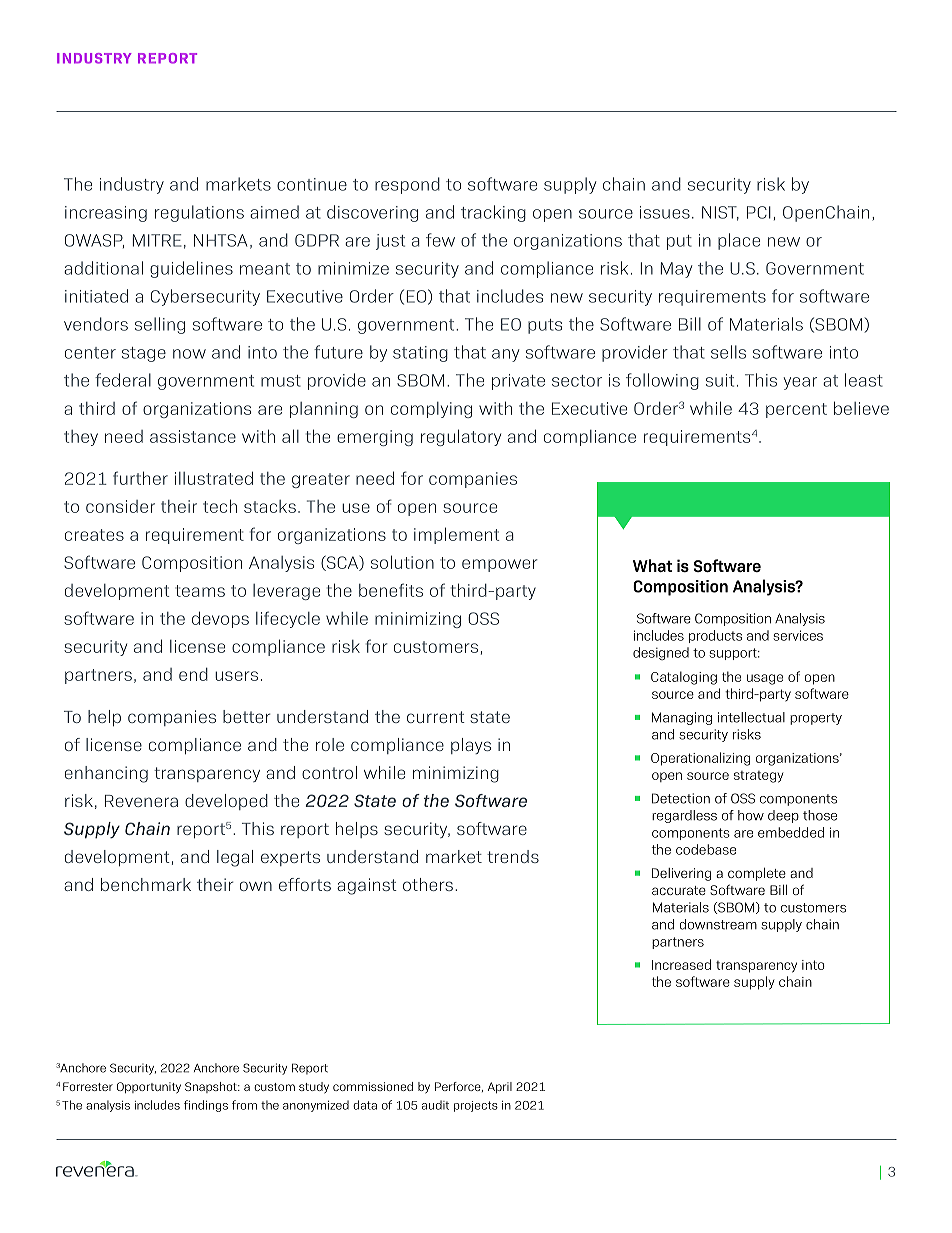 This page has height=1233, width=952. I want to click on strategy, so click(758, 777).
